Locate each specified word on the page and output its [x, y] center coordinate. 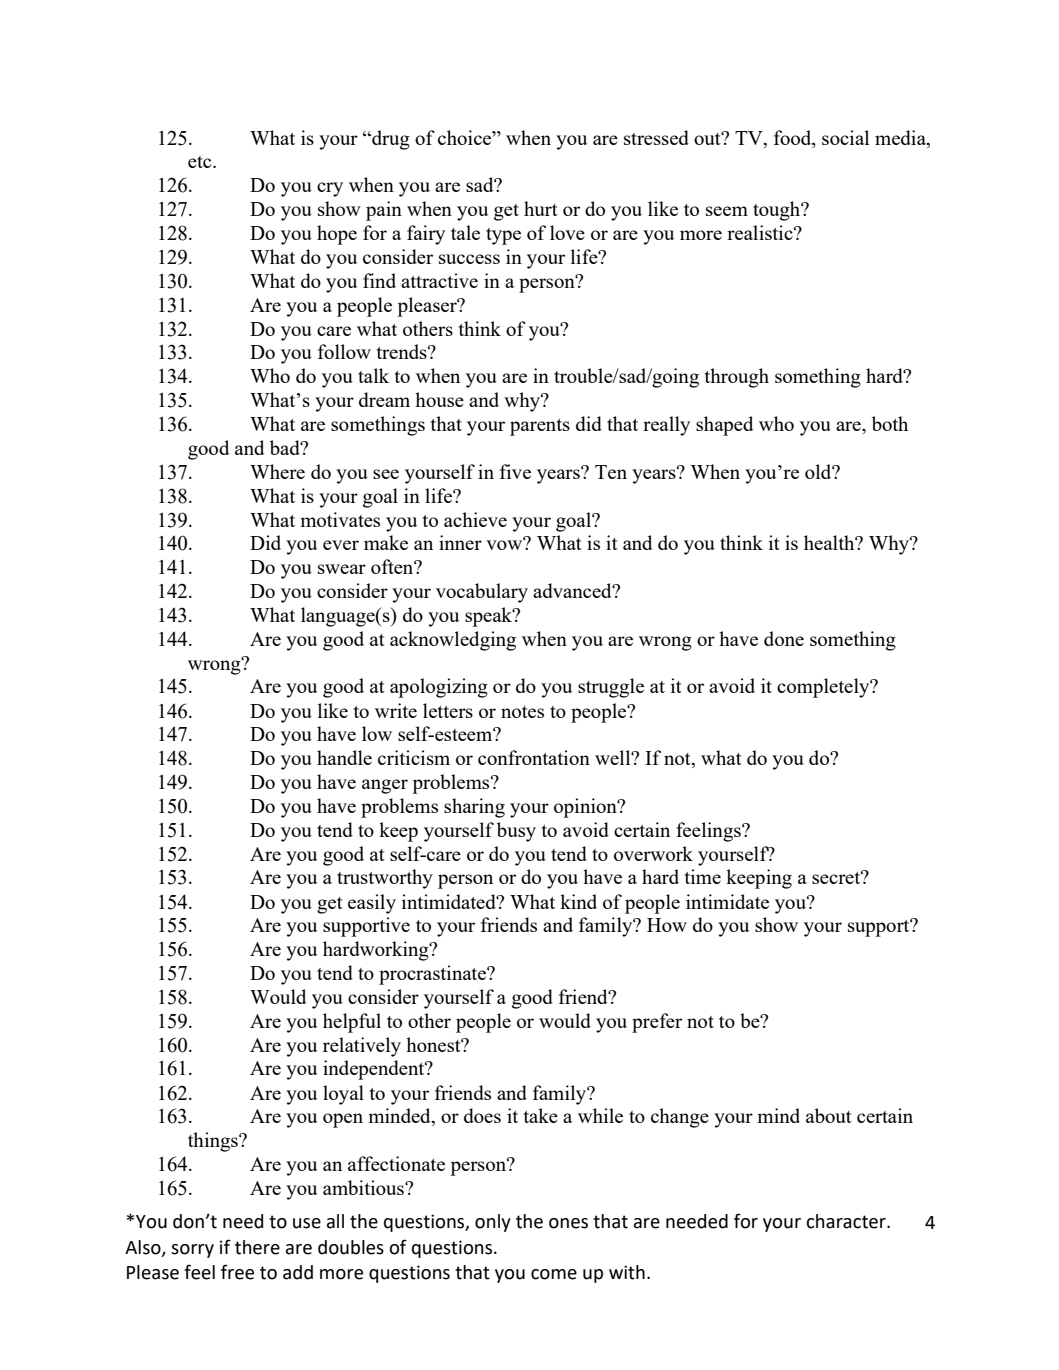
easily [372, 904]
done [784, 638]
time [703, 876]
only [493, 1223]
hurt [541, 208]
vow [505, 544]
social [845, 137]
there [257, 1247]
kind [578, 901]
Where [277, 471]
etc [201, 162]
